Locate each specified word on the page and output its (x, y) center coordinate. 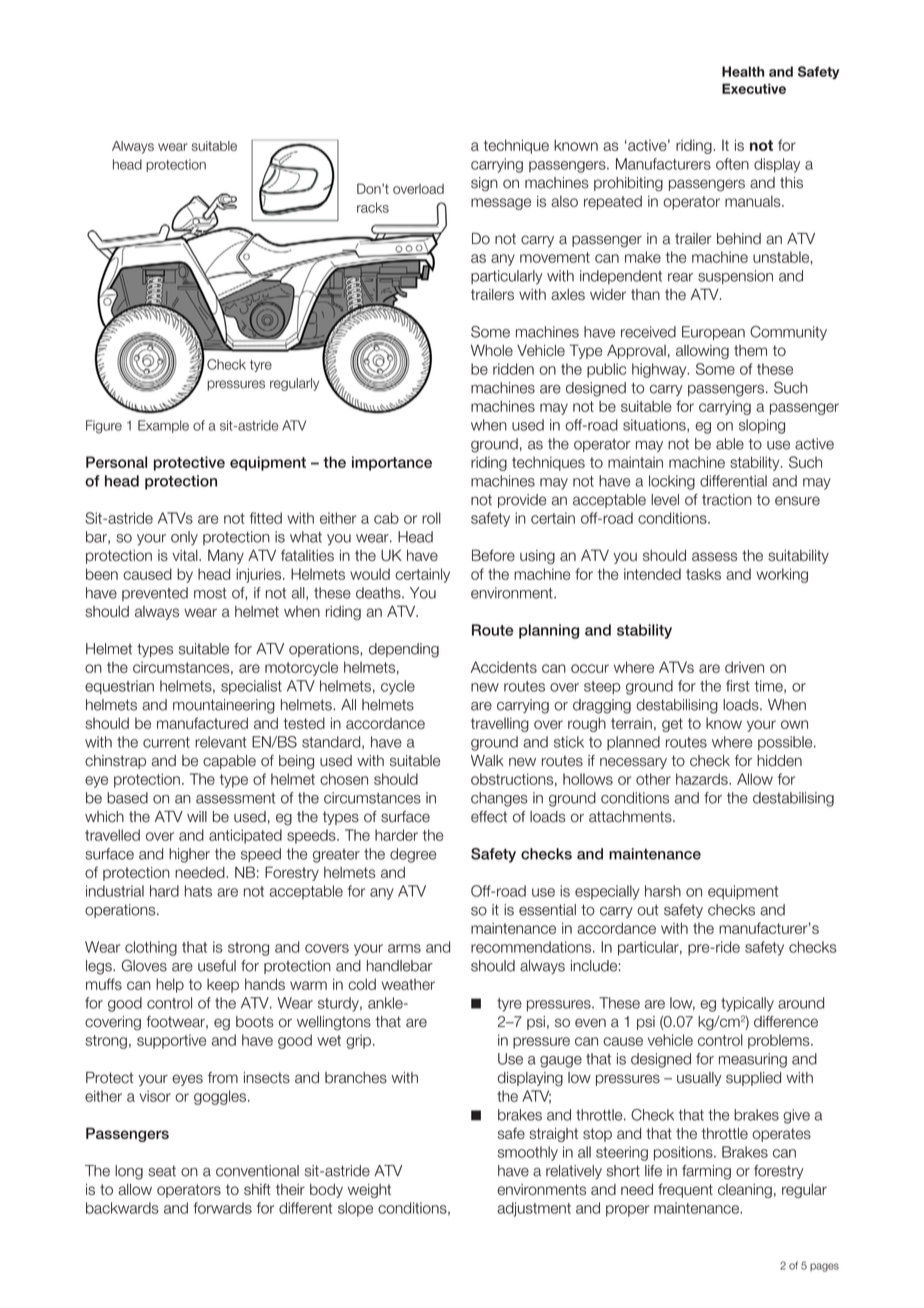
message (501, 204)
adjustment (534, 1209)
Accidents (504, 667)
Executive (754, 88)
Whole (492, 350)
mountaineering (224, 706)
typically (747, 1004)
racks (373, 207)
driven (744, 667)
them (750, 350)
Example (163, 426)
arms (404, 948)
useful (217, 966)
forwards (222, 1208)
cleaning (745, 1191)
